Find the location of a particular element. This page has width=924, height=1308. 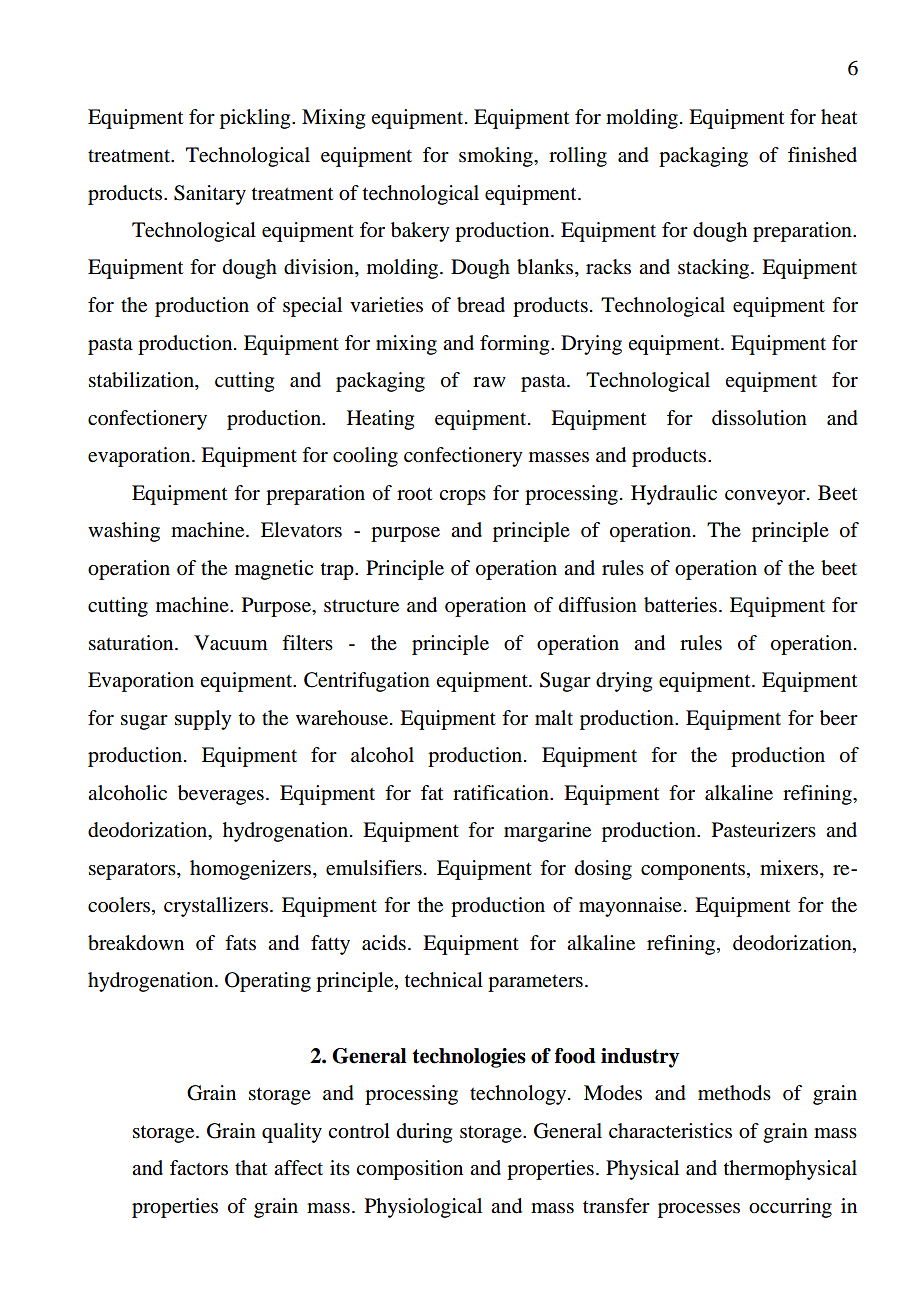

Sanitary is located at coordinates (210, 195).
